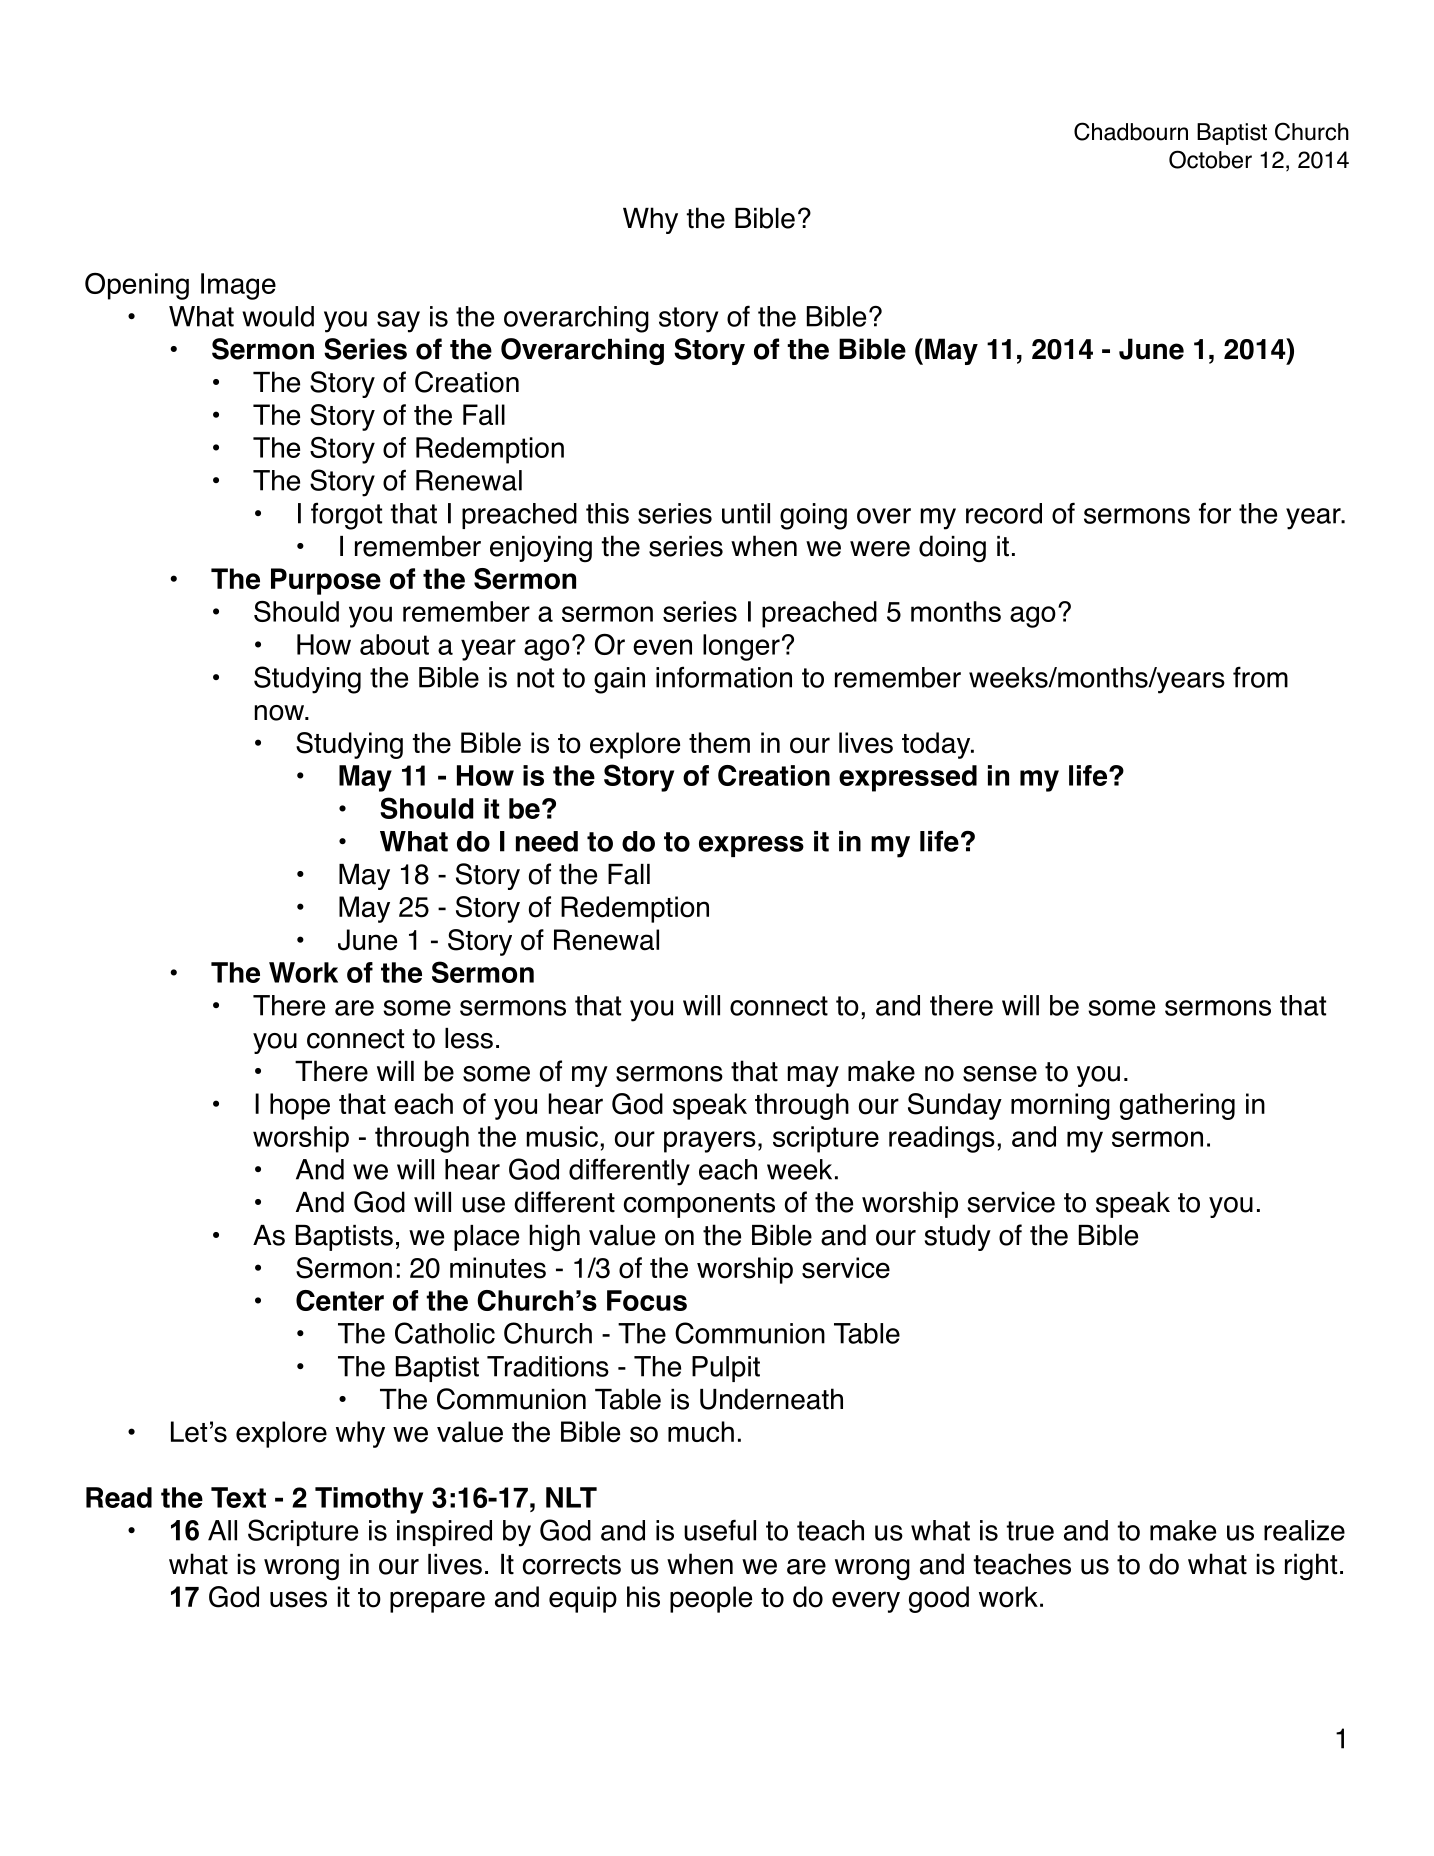  I want to click on gathering, so click(1177, 1106).
